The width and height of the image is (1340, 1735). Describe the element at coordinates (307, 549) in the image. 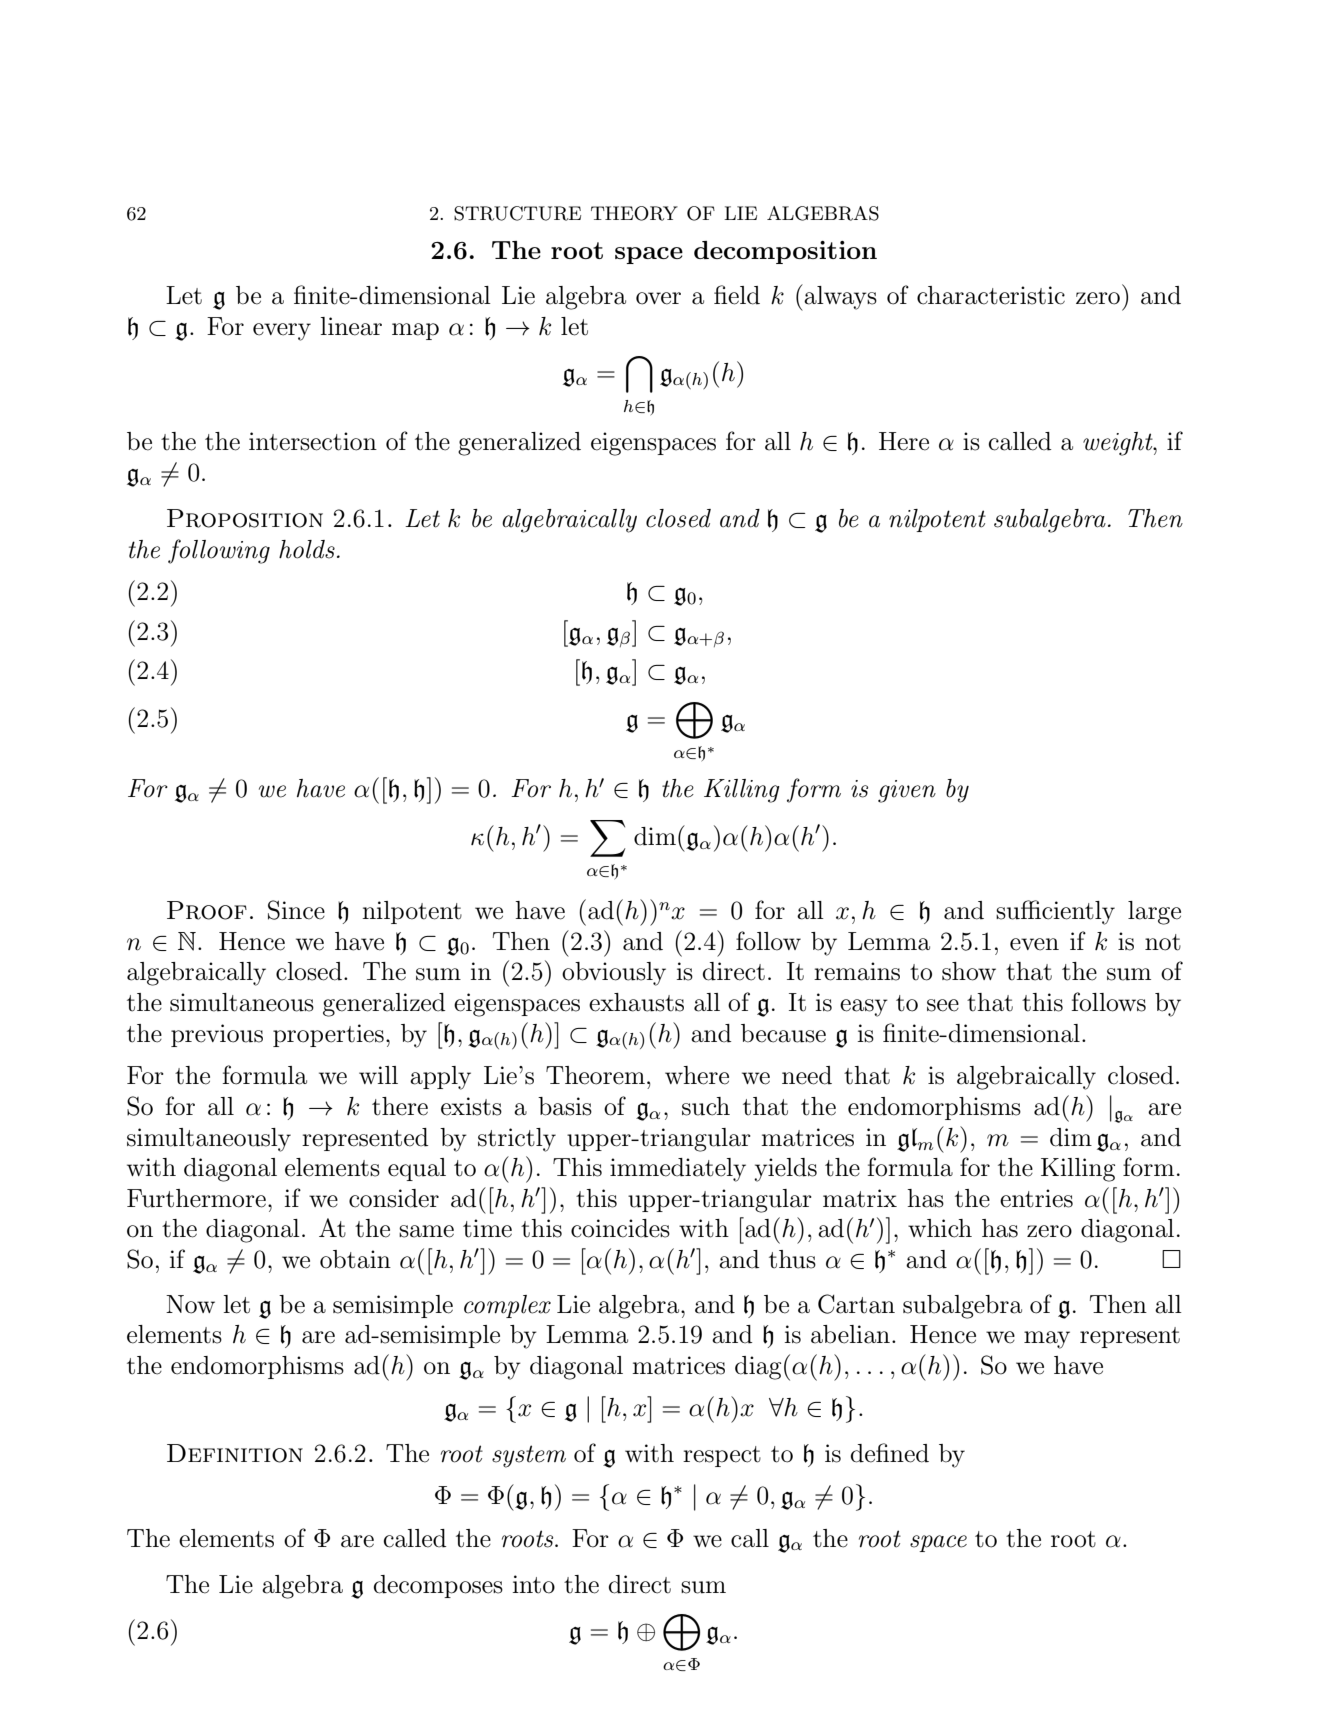

I see `holds` at that location.
